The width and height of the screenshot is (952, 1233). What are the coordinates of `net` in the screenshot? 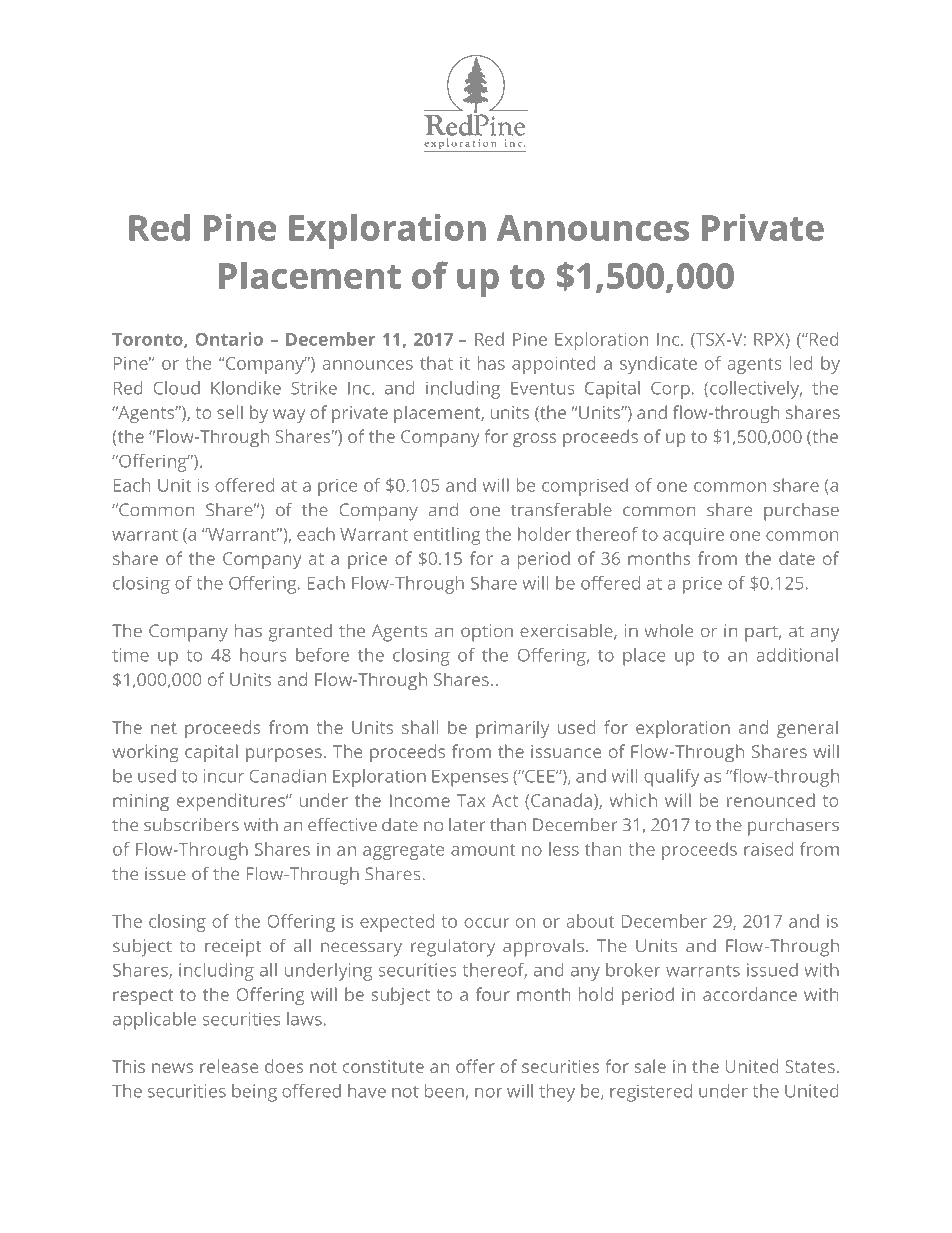 It's located at (164, 728).
